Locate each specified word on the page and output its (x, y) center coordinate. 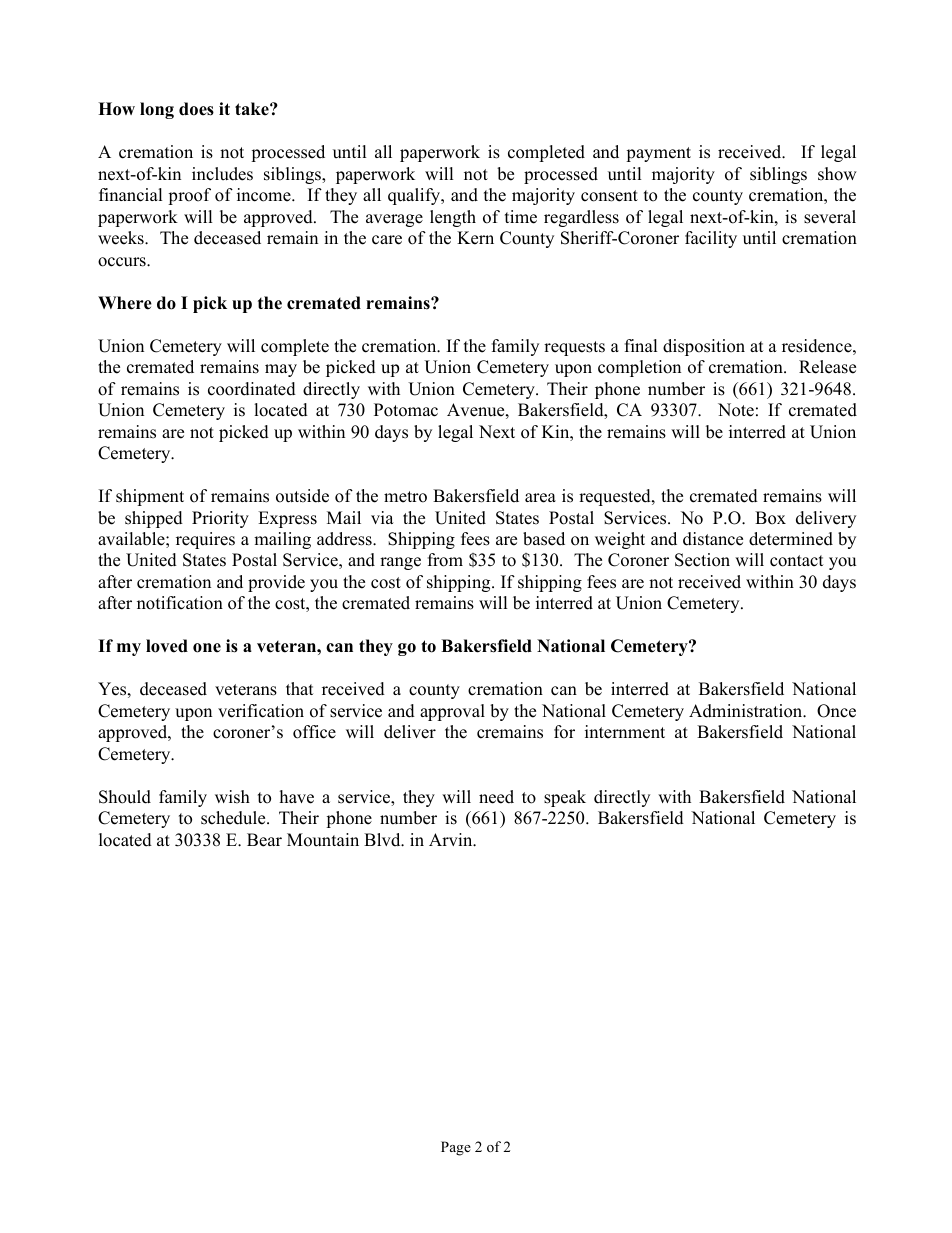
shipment (150, 497)
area (540, 498)
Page (456, 1148)
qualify (415, 196)
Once (836, 711)
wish (232, 797)
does (196, 109)
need (496, 797)
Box (770, 518)
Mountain (323, 840)
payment (658, 154)
